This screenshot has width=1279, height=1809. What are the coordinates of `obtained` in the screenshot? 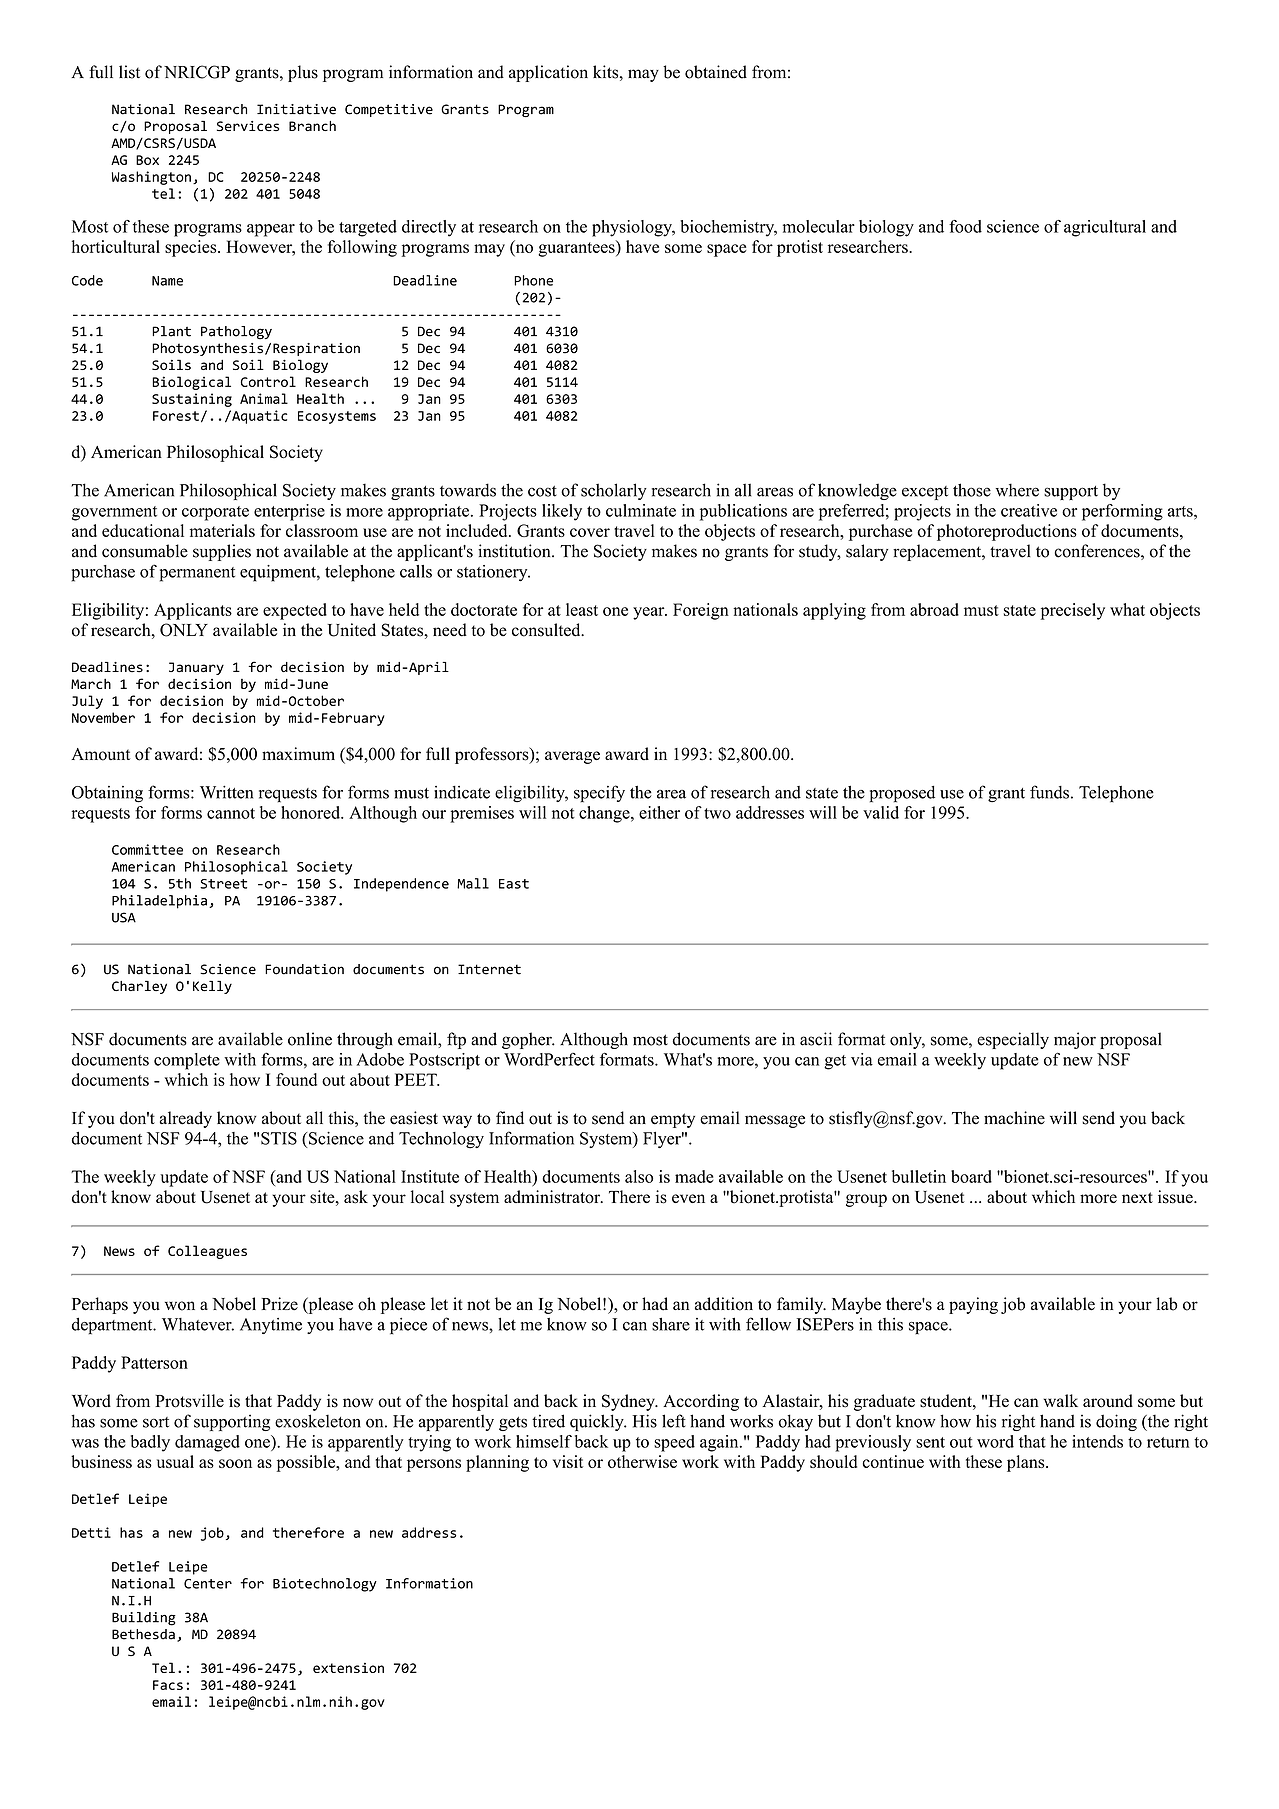 It's located at (716, 72).
